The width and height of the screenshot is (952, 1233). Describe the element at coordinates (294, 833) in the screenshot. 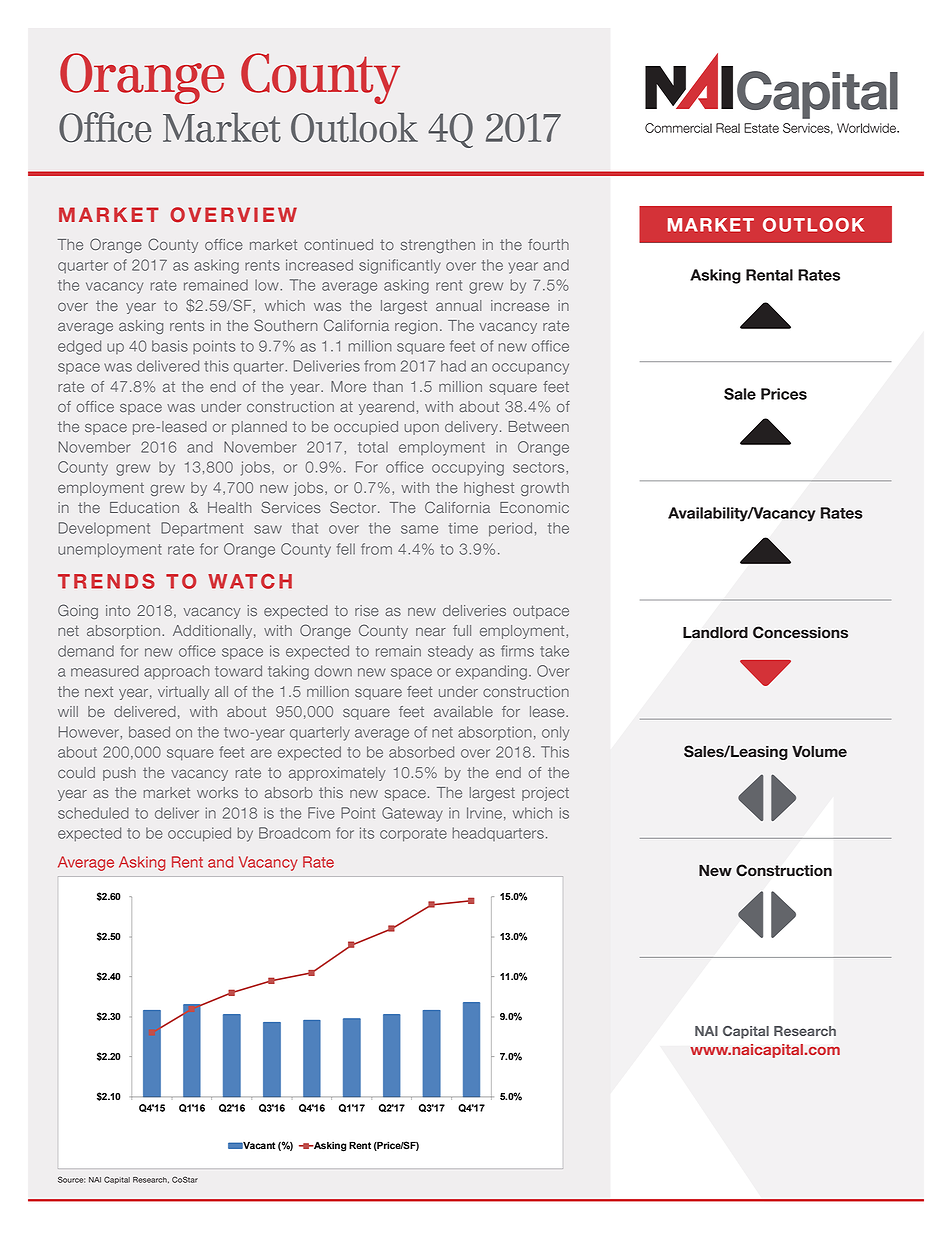

I see `Broadcom` at that location.
